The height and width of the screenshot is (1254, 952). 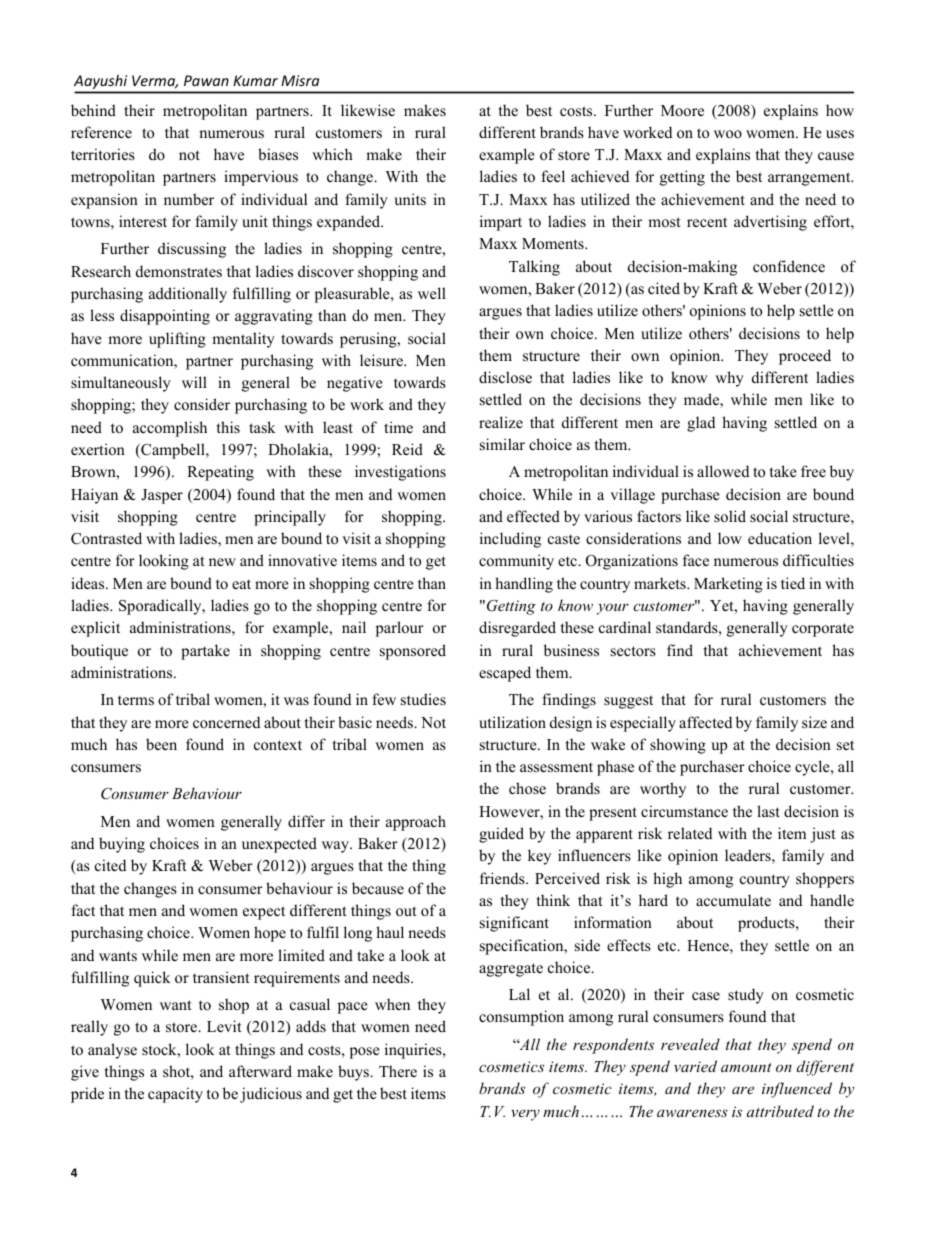 What do you see at coordinates (177, 340) in the screenshot?
I see `uplifting` at bounding box center [177, 340].
